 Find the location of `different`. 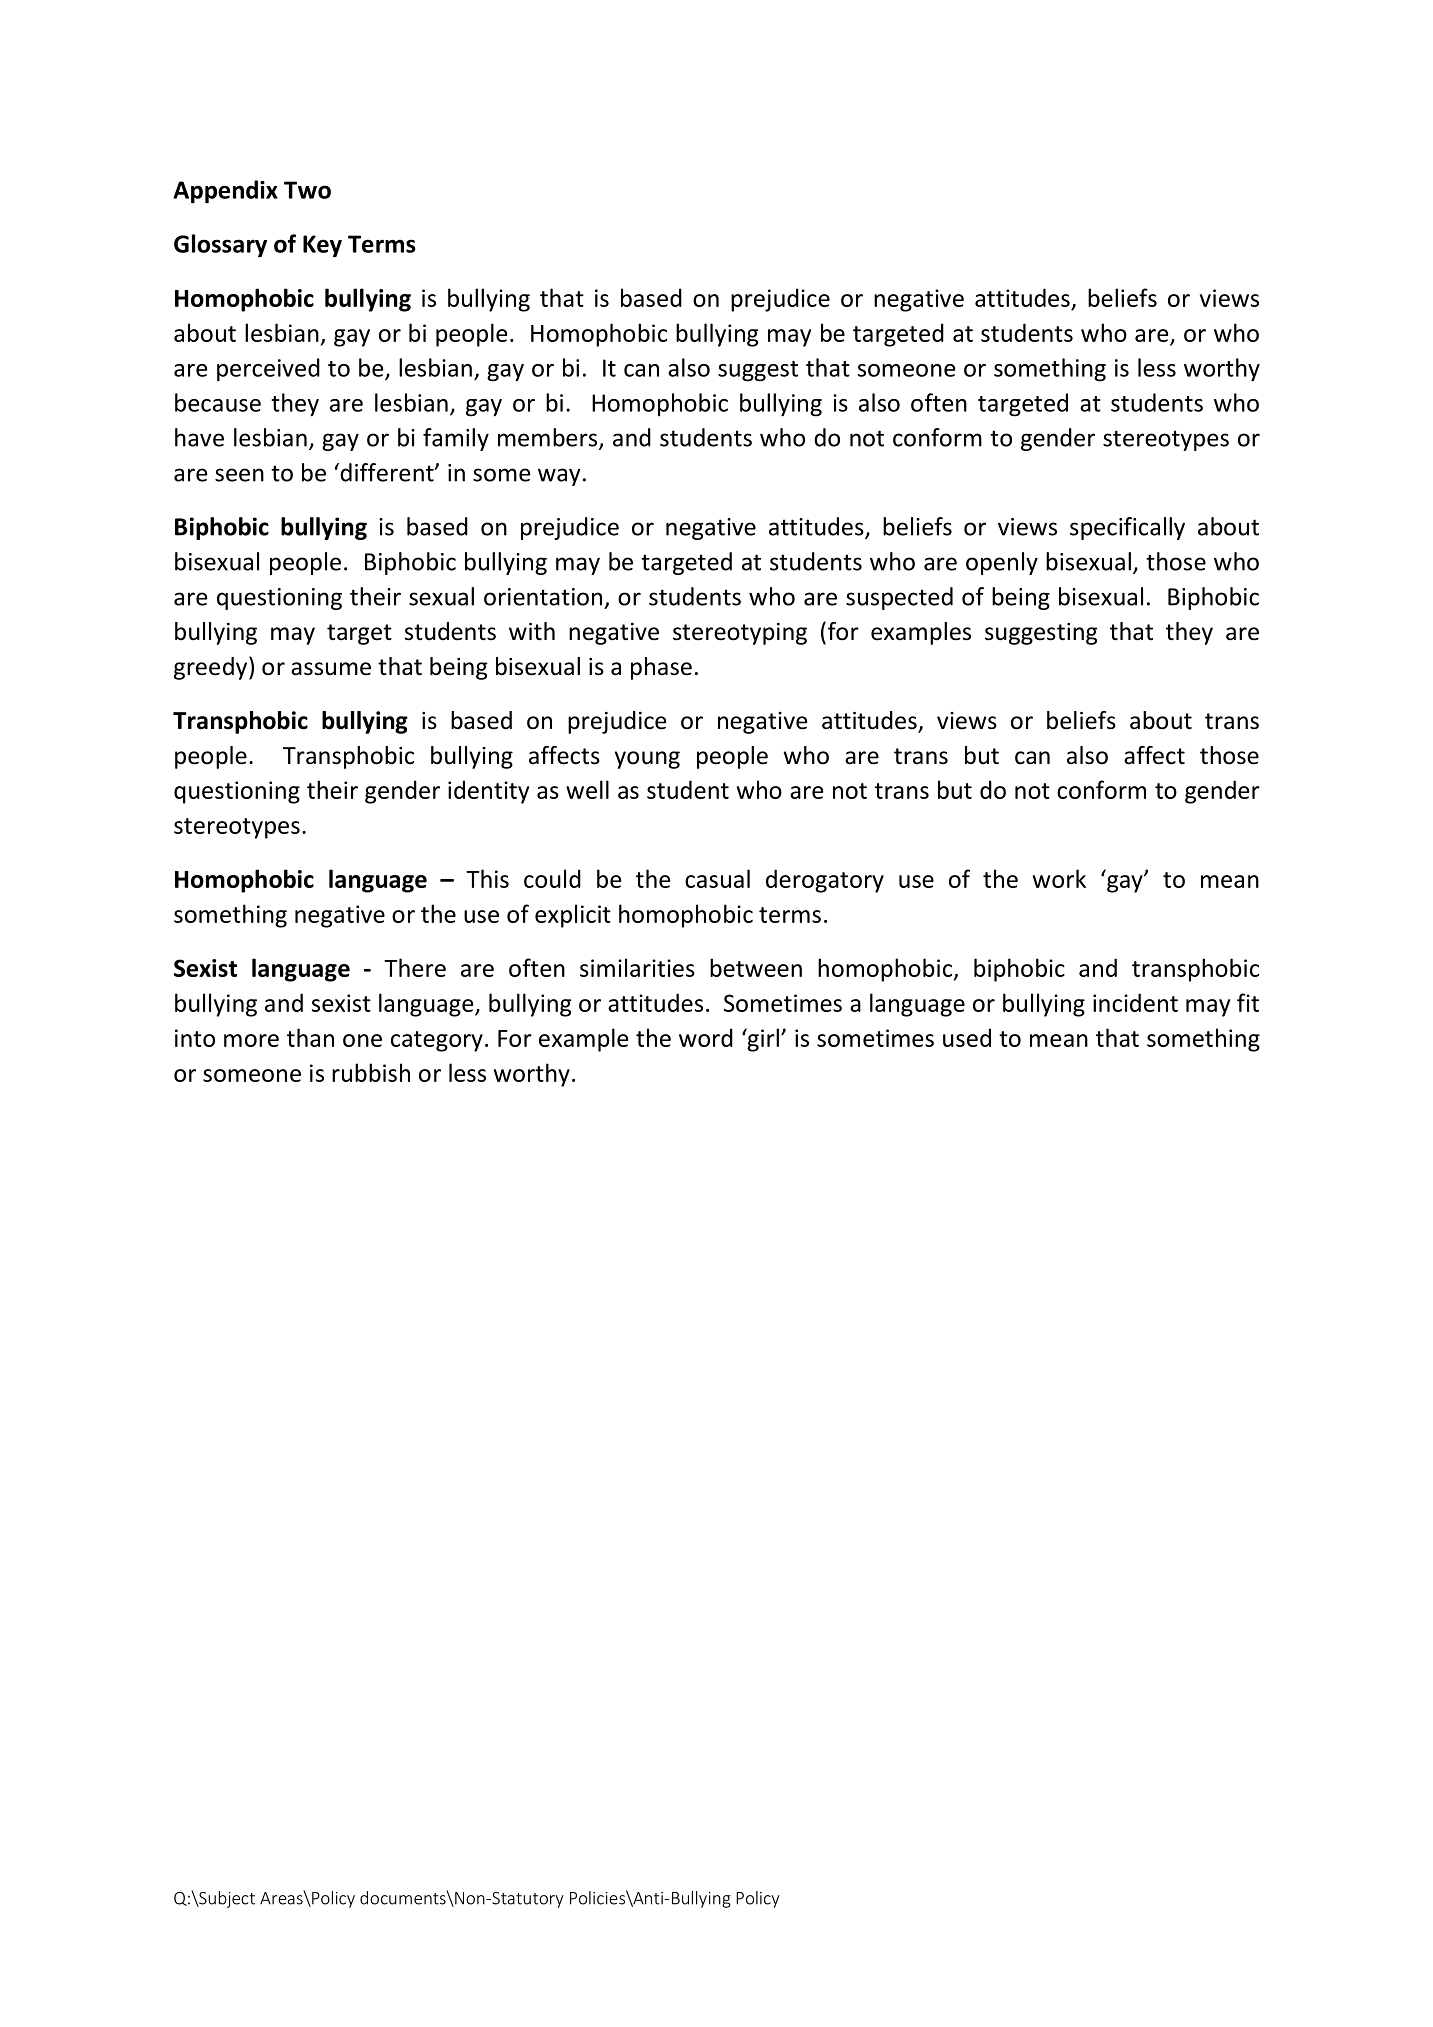

different is located at coordinates (387, 472).
